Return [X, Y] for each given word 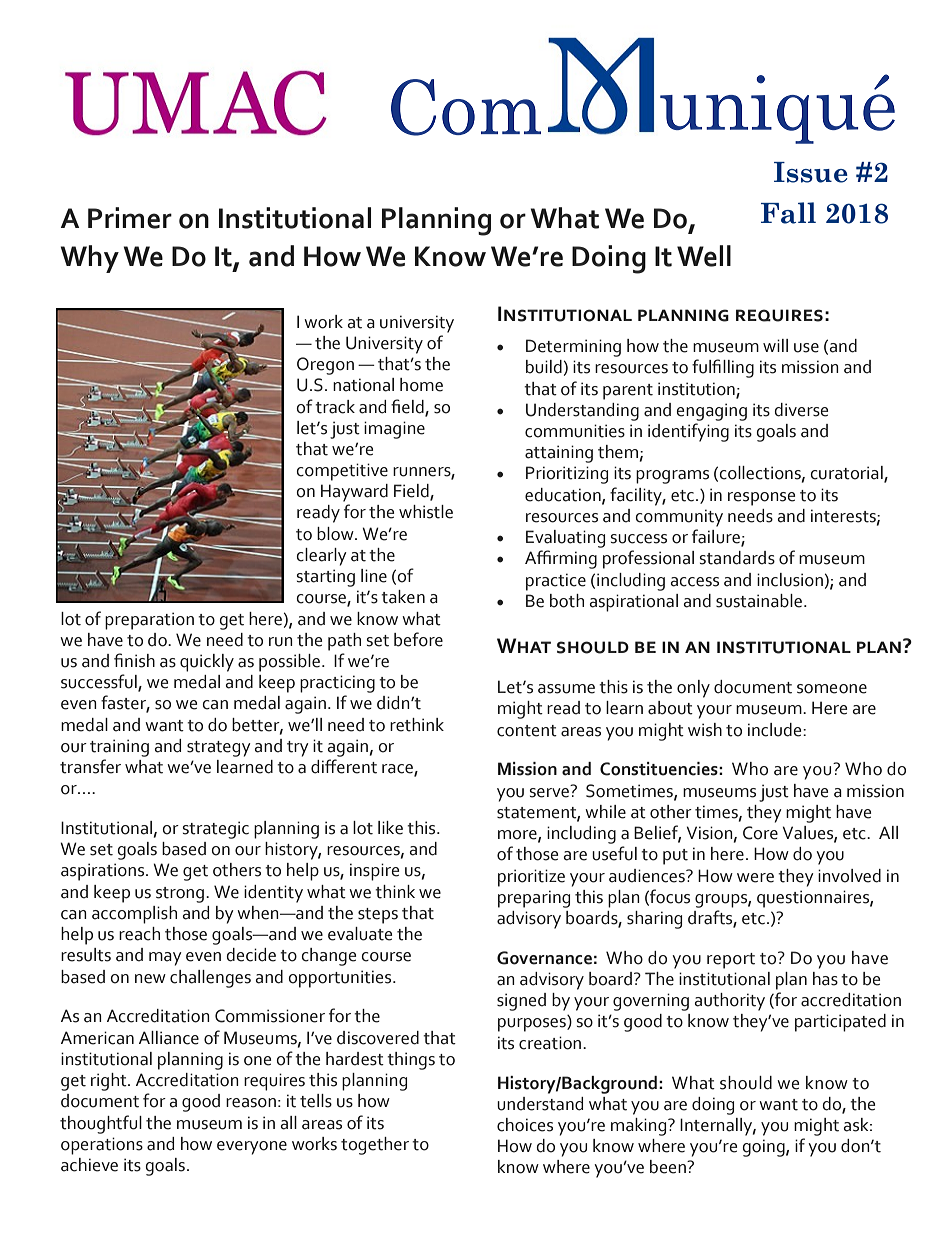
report [731, 961]
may [165, 959]
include [776, 730]
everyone [252, 1148]
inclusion [790, 580]
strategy [219, 749]
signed [521, 1002]
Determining [573, 348]
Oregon [325, 366]
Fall [788, 213]
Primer [130, 218]
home [421, 385]
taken [403, 597]
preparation [149, 621]
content [527, 731]
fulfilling [723, 368]
